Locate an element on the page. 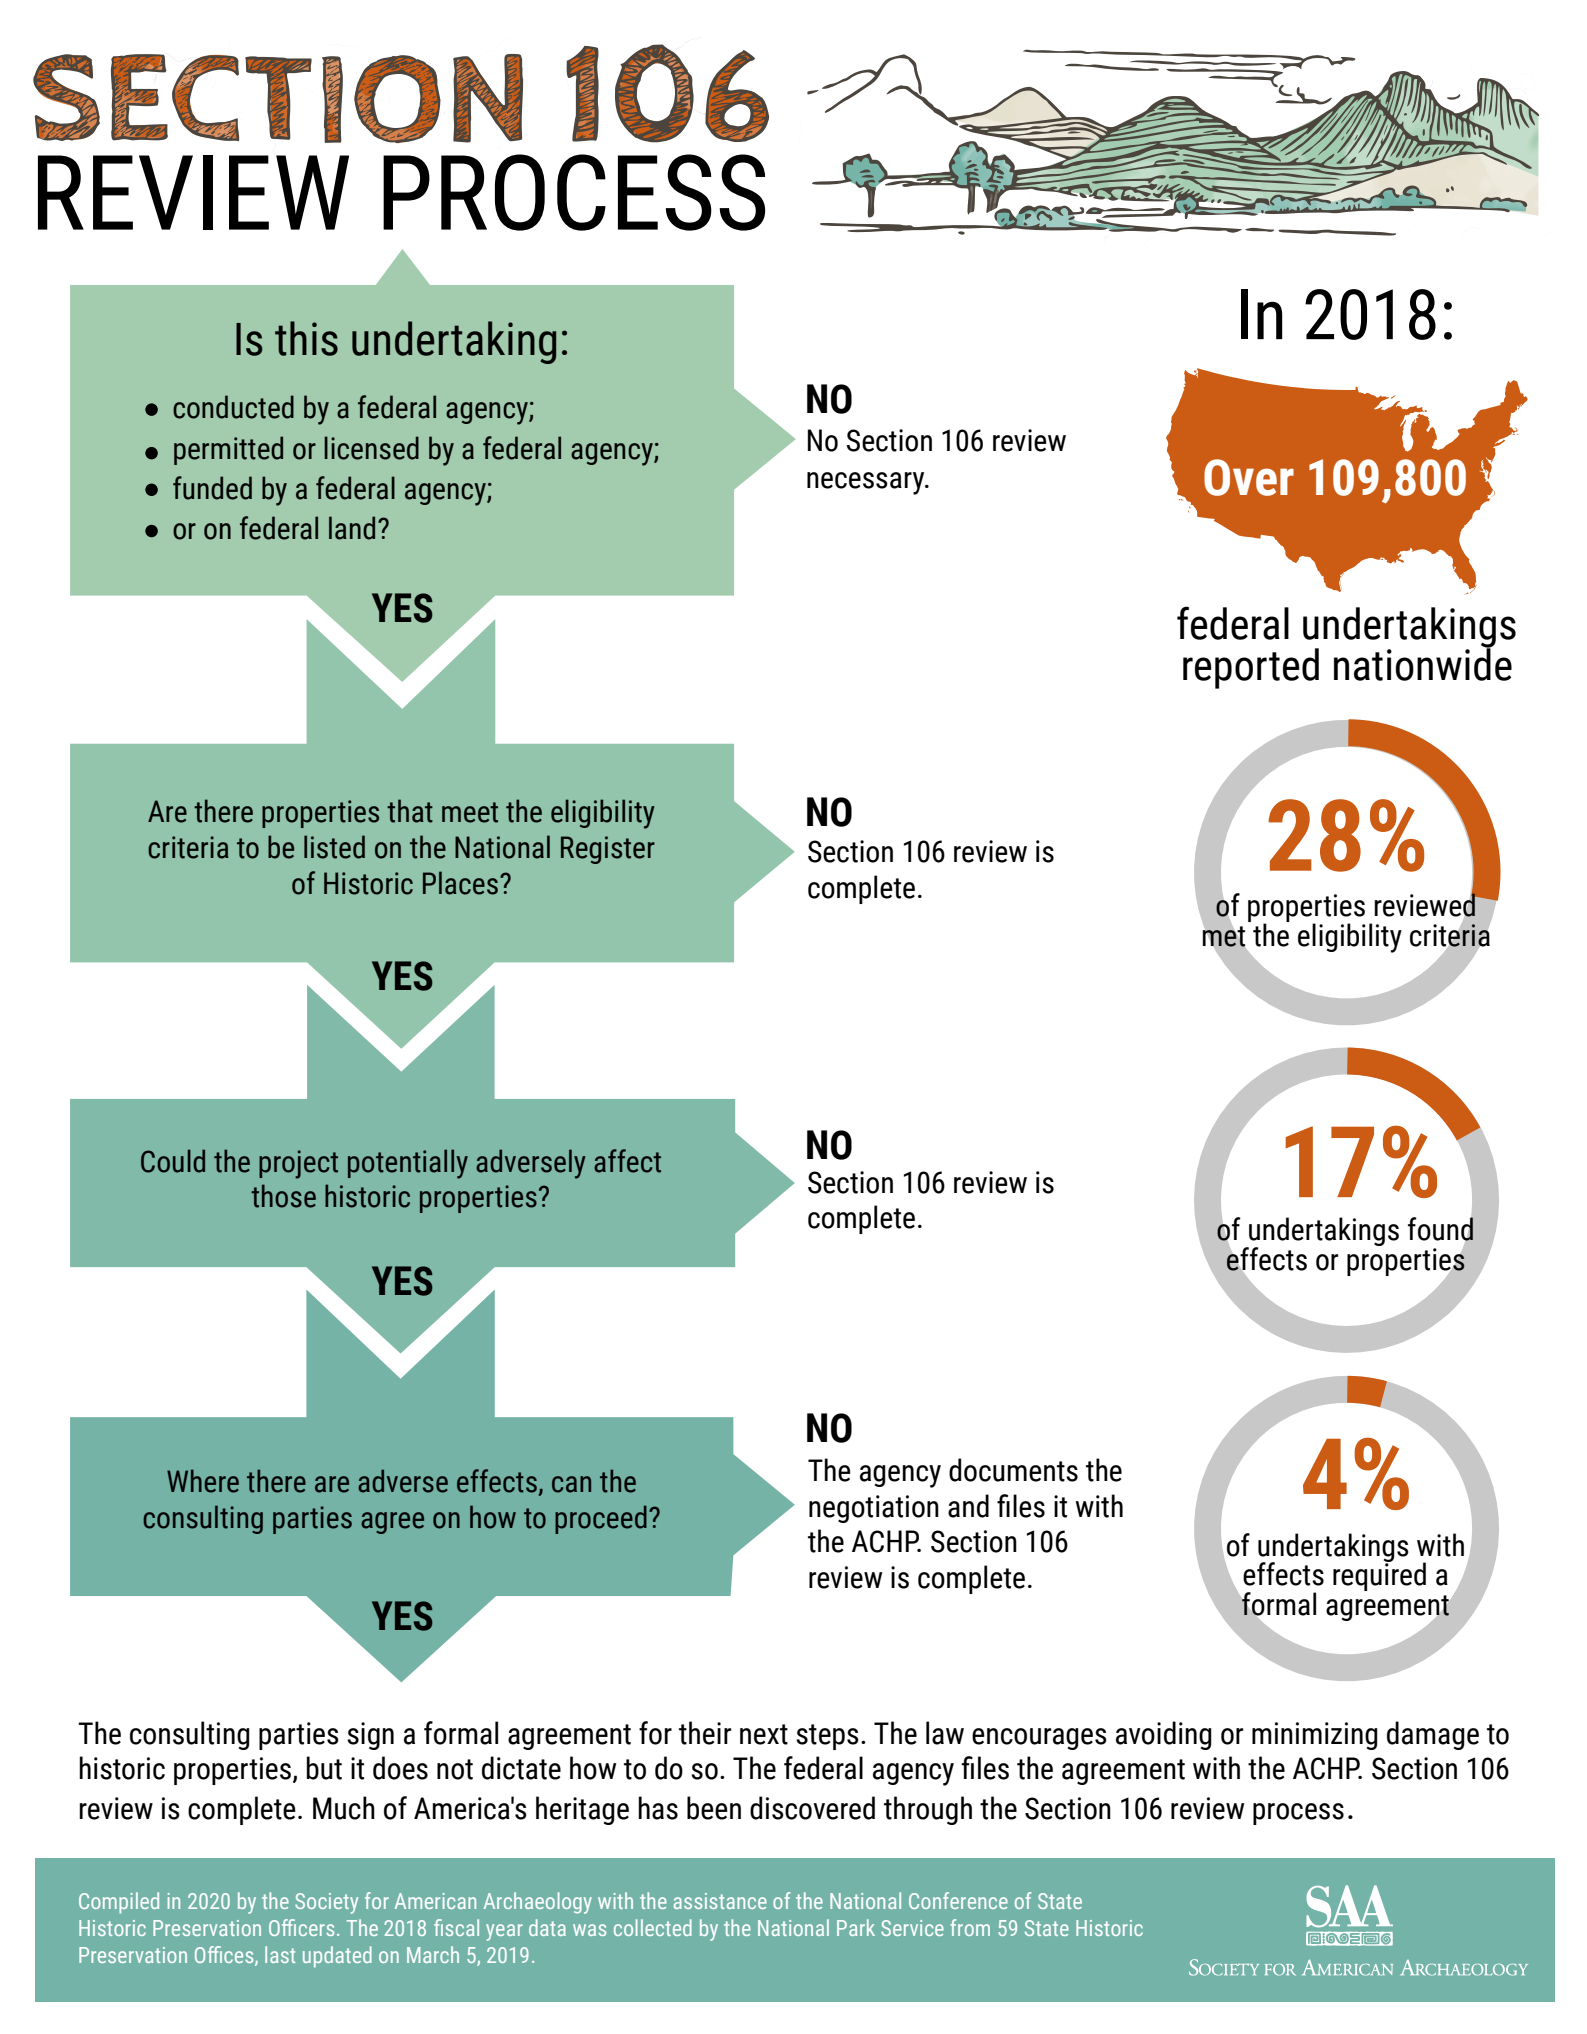 The height and width of the image is (2034, 1587). conducted is located at coordinates (233, 407).
